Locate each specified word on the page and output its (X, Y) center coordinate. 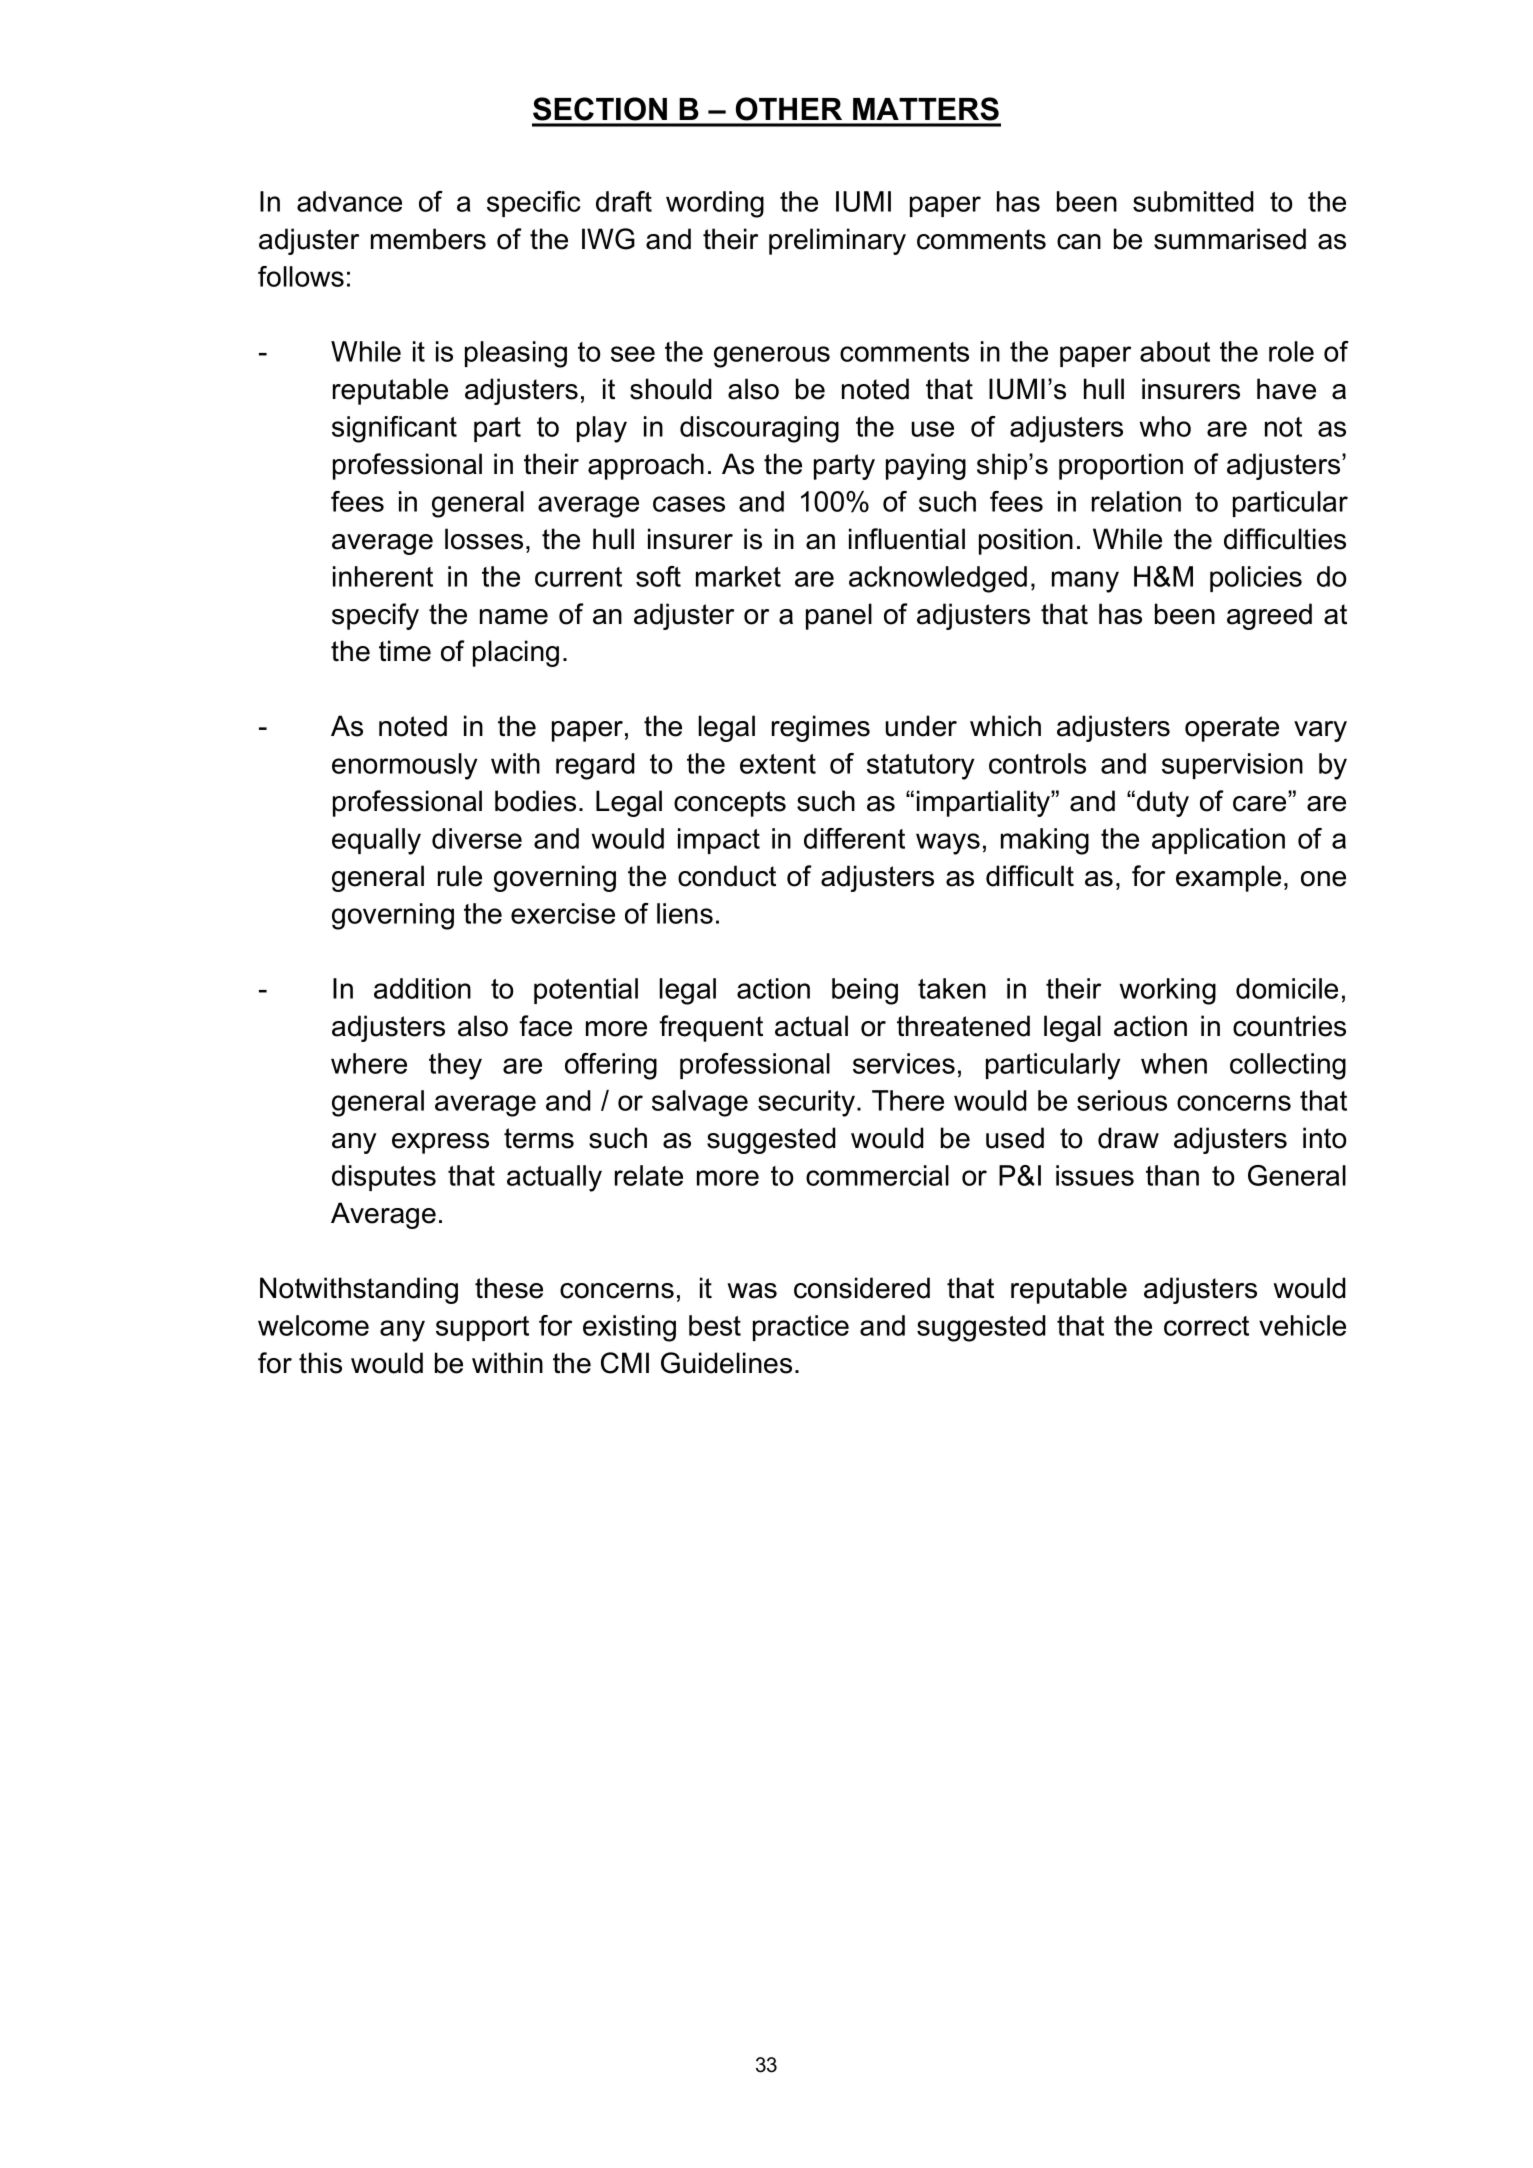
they (455, 1066)
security (806, 1103)
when (1174, 1063)
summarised (1230, 239)
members (428, 239)
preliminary (837, 241)
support (482, 1328)
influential (907, 539)
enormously (404, 766)
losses (484, 539)
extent (778, 764)
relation (1136, 501)
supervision (1232, 766)
